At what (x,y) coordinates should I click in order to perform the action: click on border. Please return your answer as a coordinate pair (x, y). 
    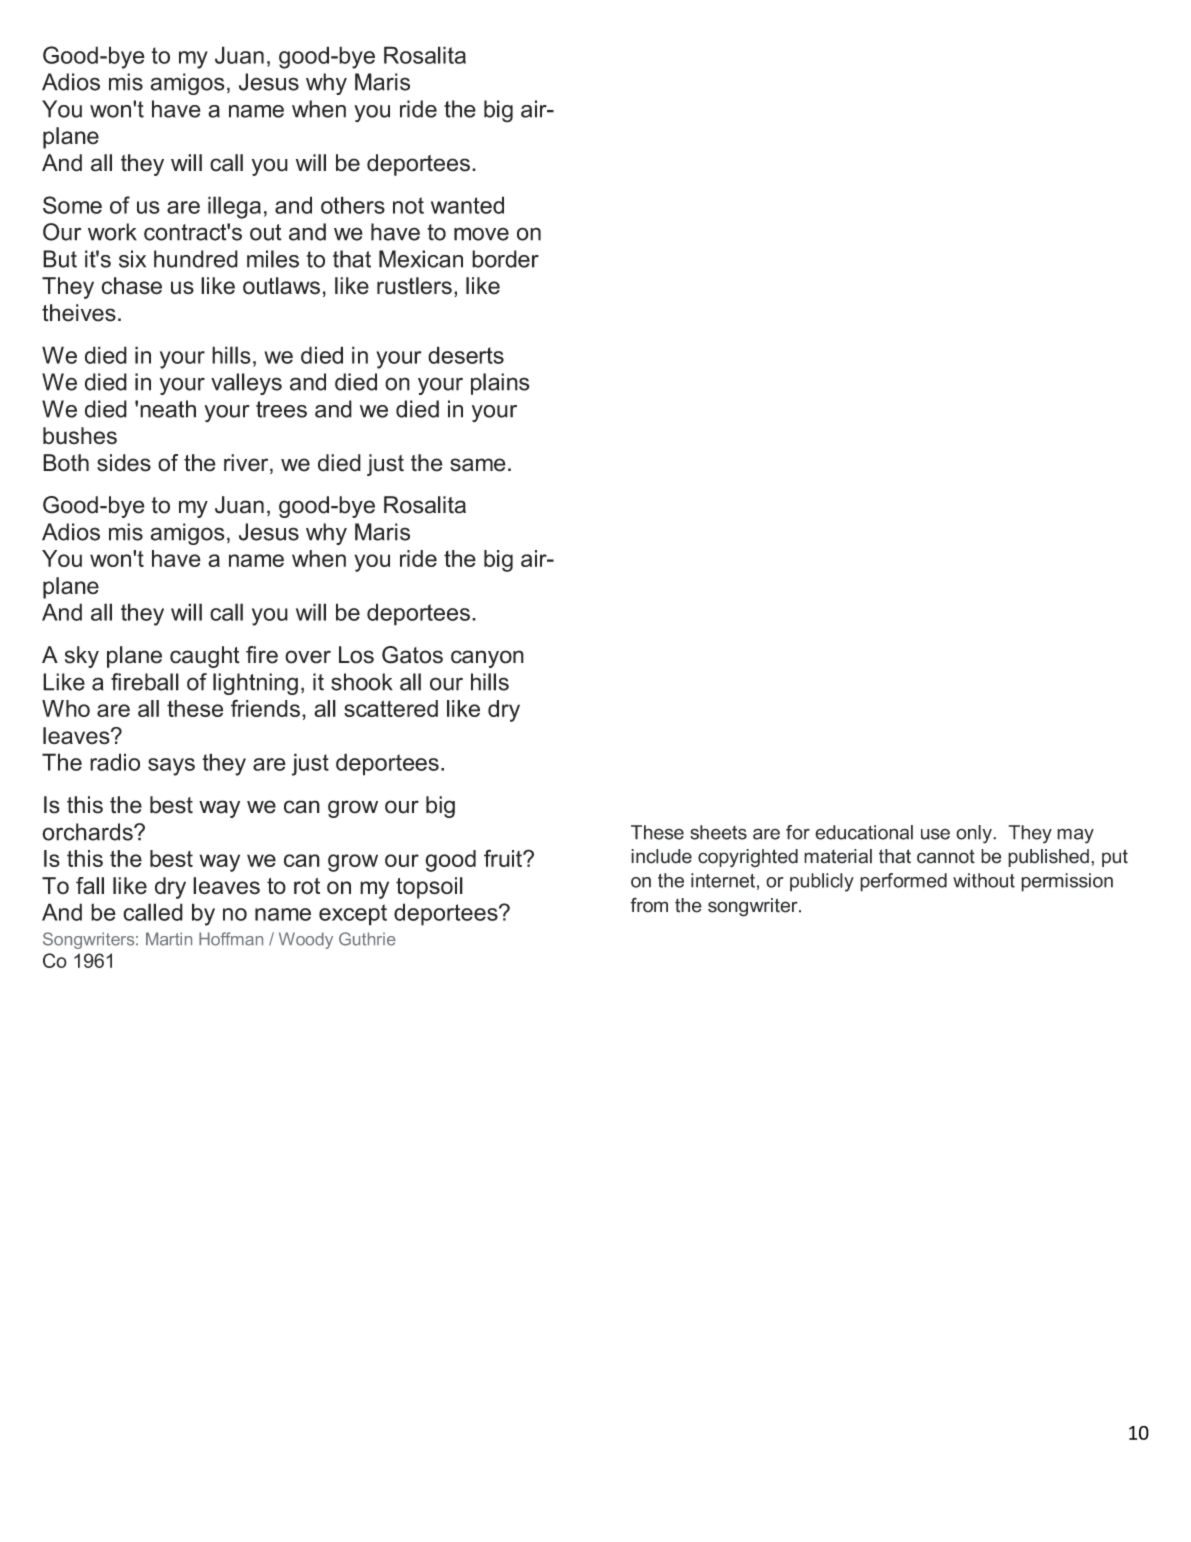
    Looking at the image, I should click on (505, 259).
